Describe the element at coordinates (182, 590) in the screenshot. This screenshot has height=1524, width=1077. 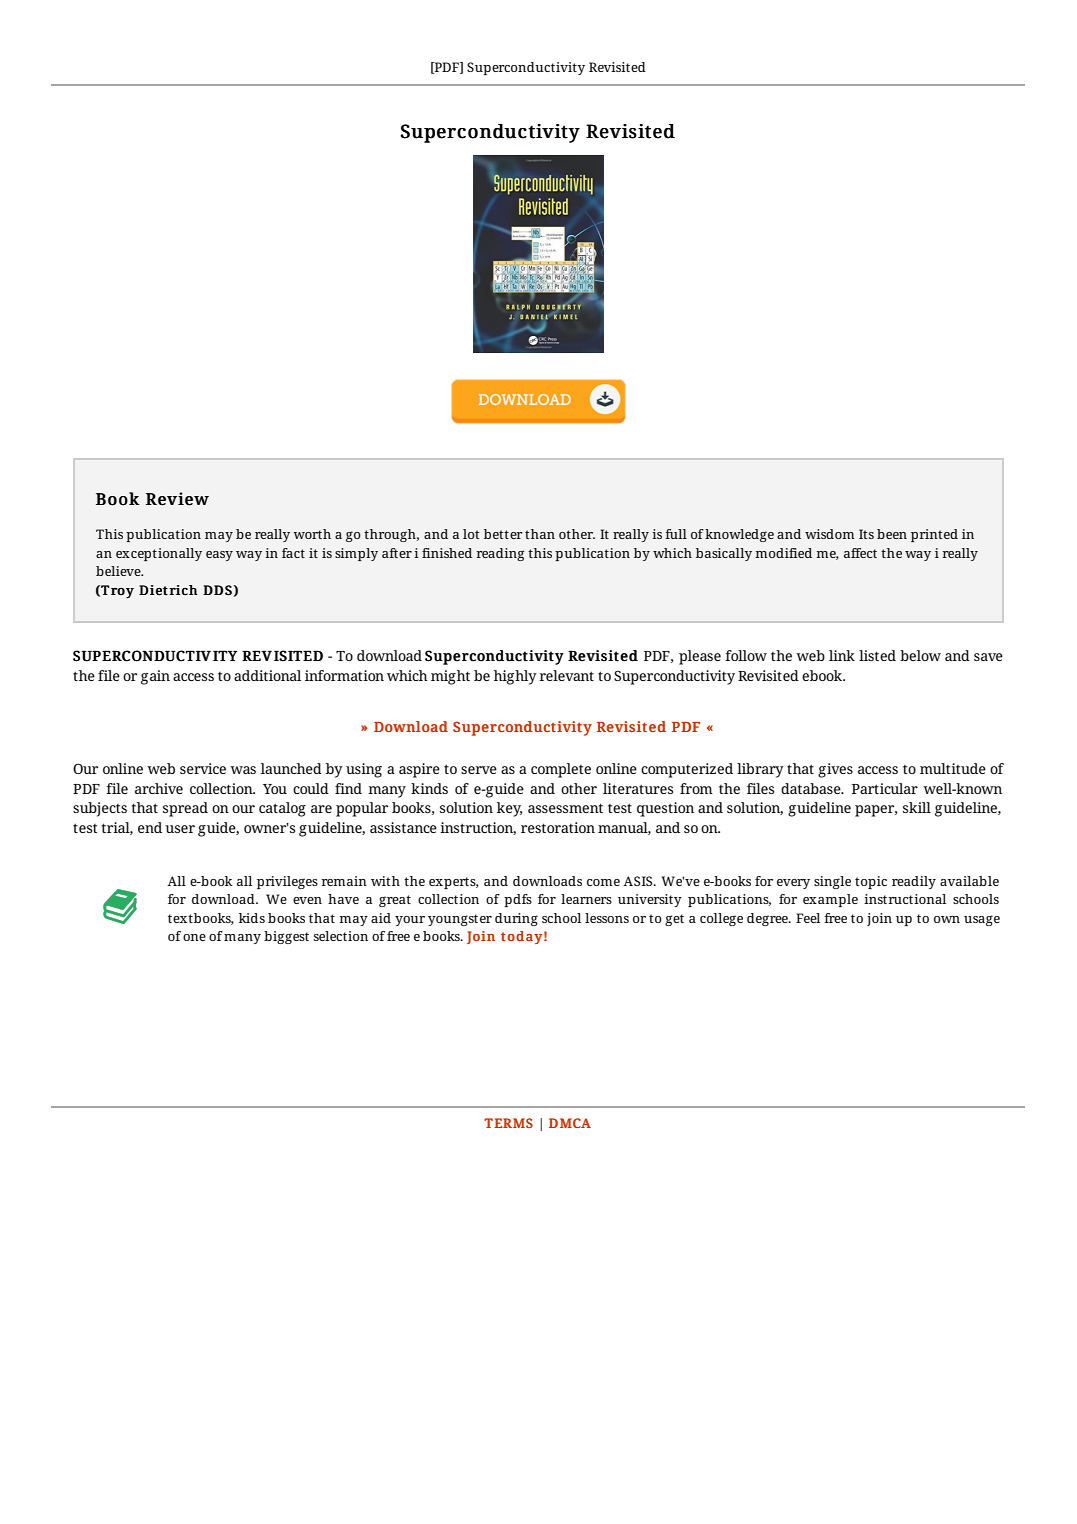
I see `rich` at that location.
